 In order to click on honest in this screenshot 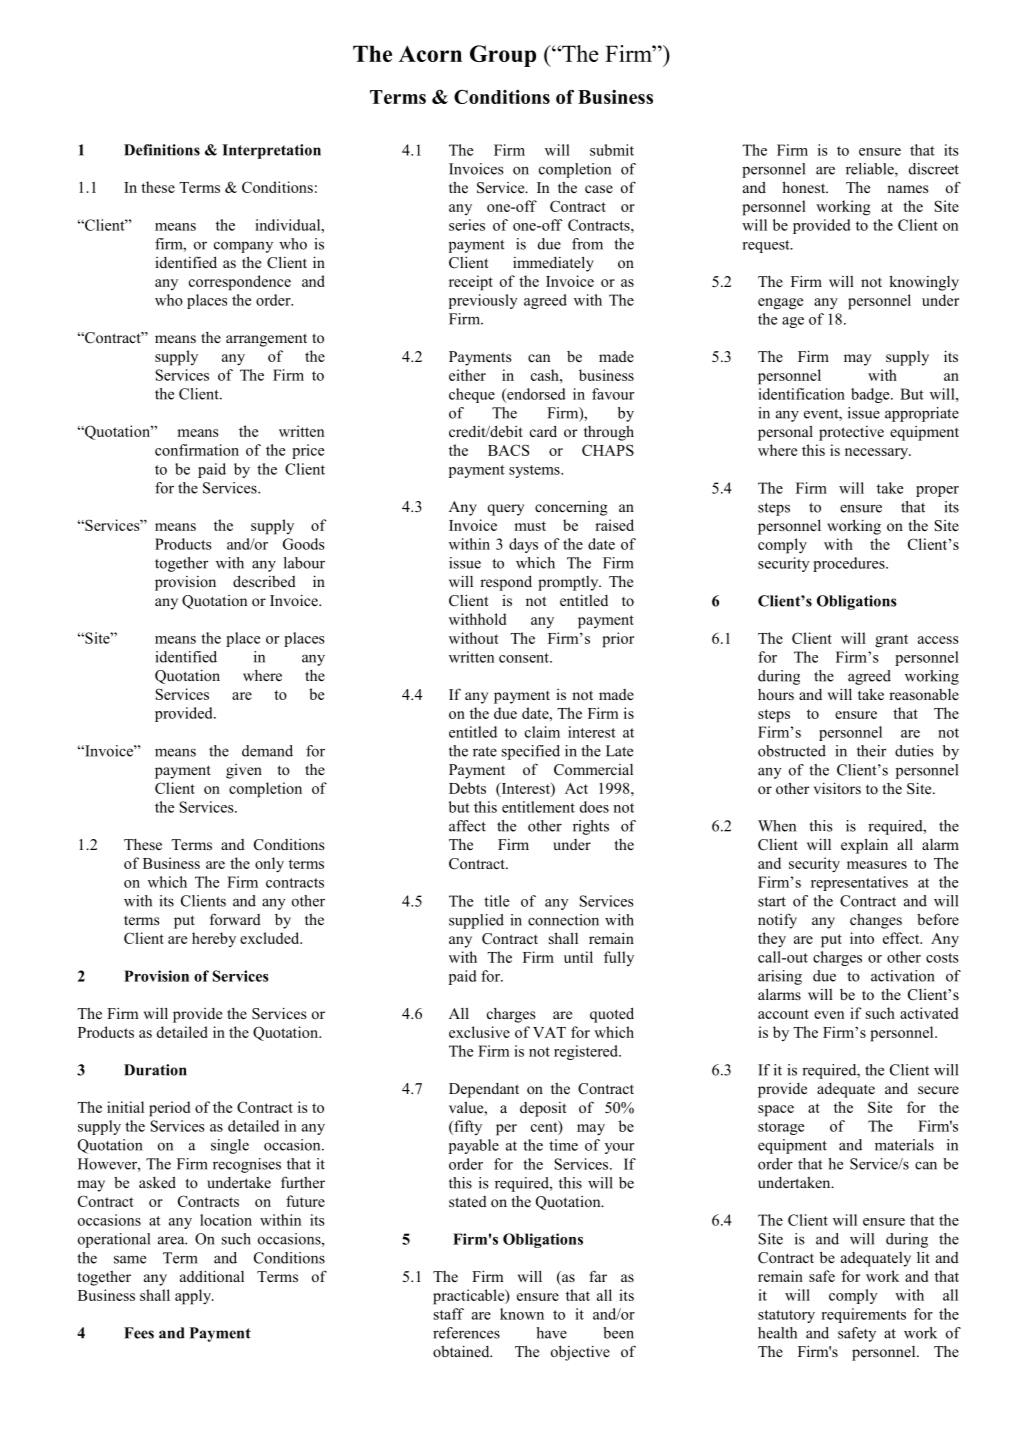, I will do `click(805, 187)`.
